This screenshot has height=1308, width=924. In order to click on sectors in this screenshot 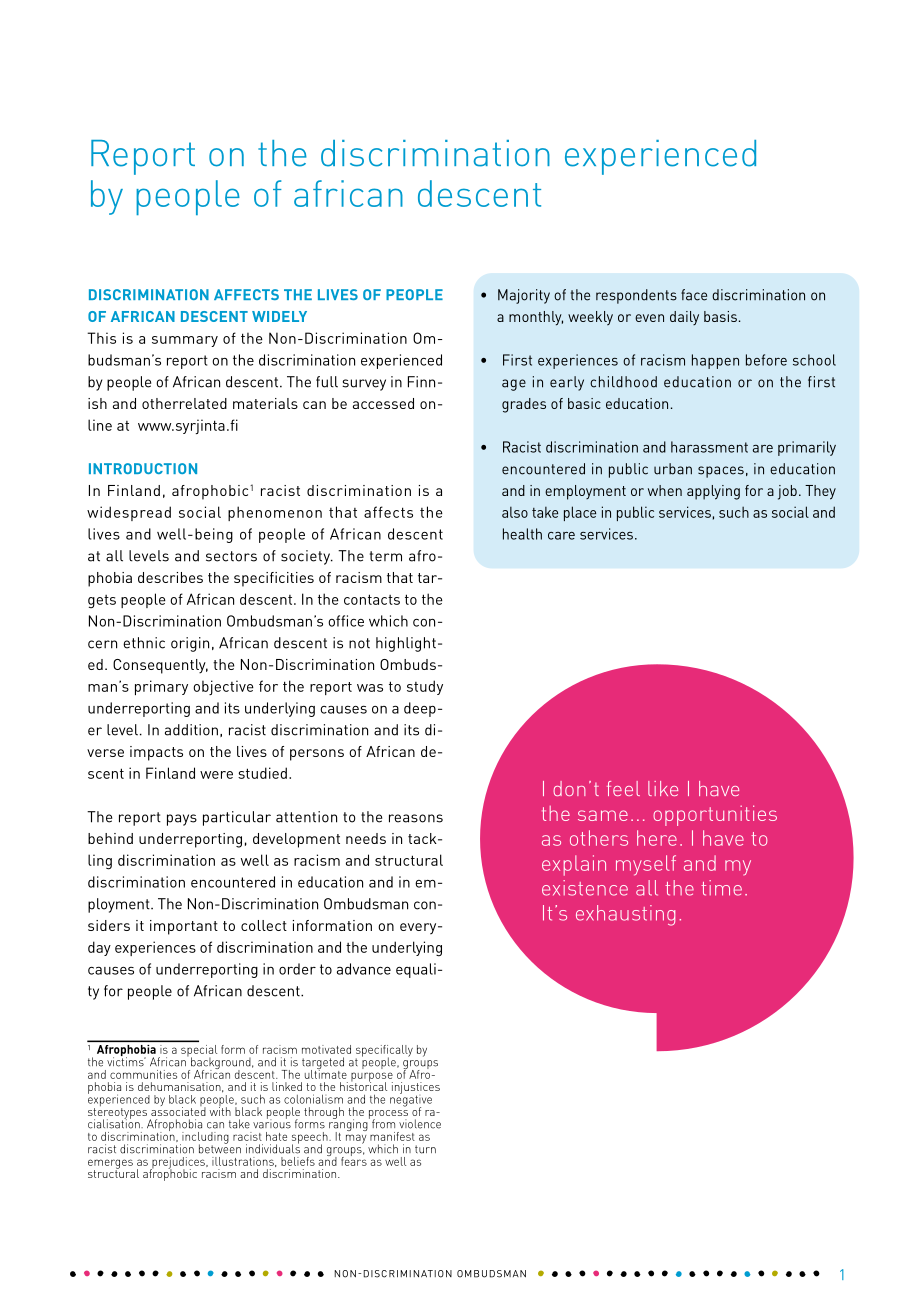, I will do `click(231, 556)`.
